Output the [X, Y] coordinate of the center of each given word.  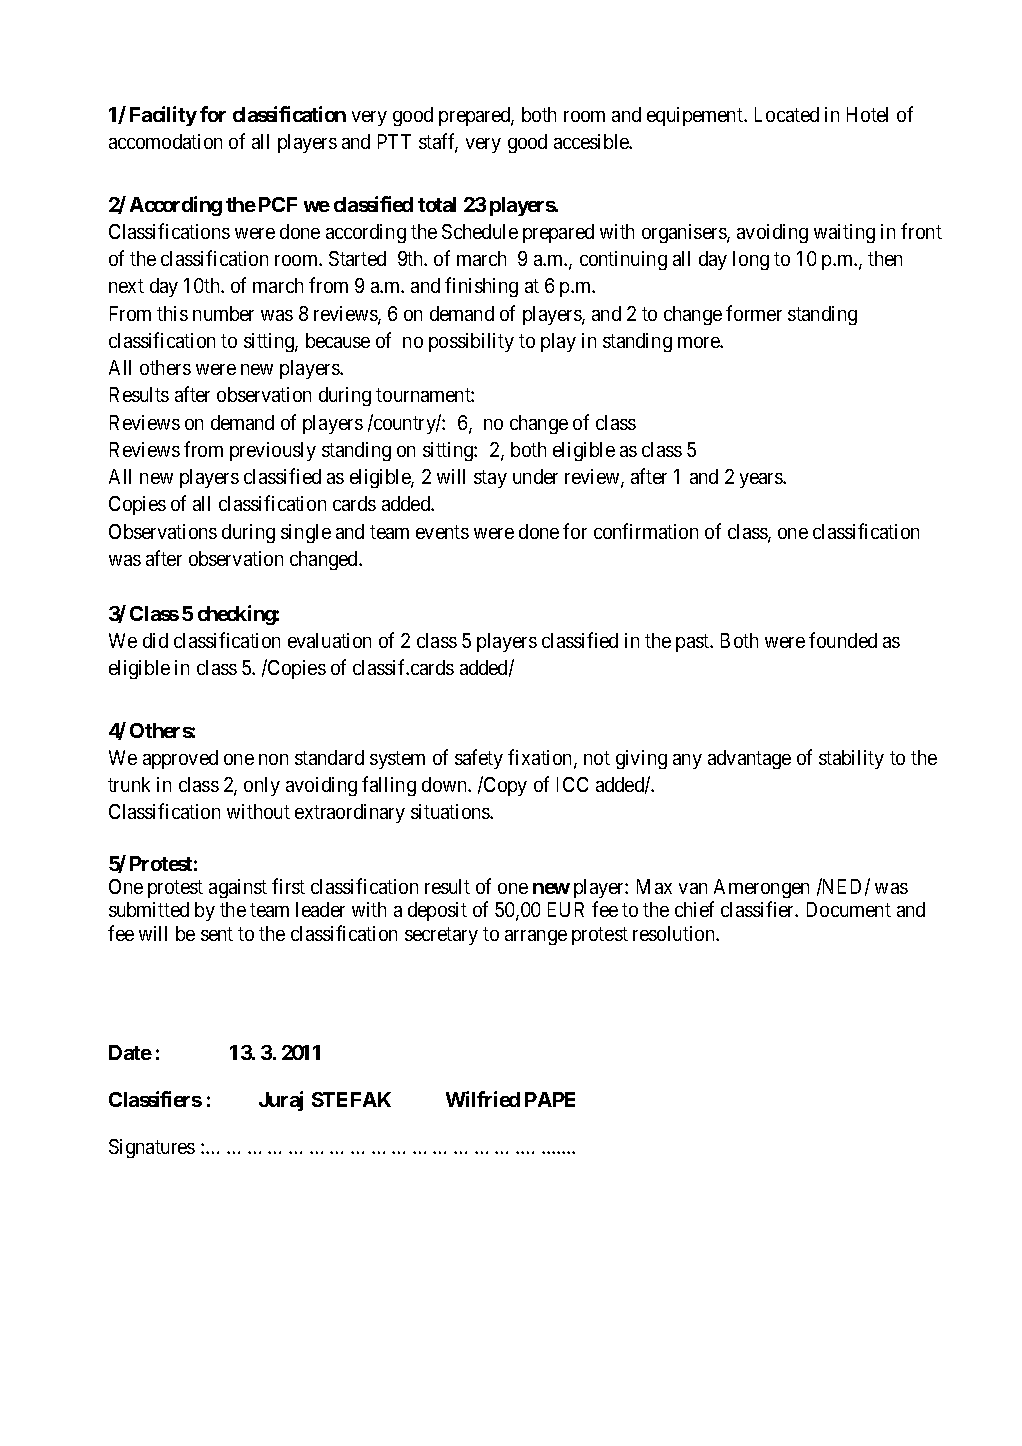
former [754, 313]
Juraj [281, 1101]
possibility [471, 342]
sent [217, 934]
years [762, 480]
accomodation [165, 141]
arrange [536, 937]
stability [851, 759]
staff [438, 142]
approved [180, 759]
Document [849, 909]
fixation [541, 758]
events [442, 532]
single [306, 533]
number [223, 313]
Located [787, 114]
